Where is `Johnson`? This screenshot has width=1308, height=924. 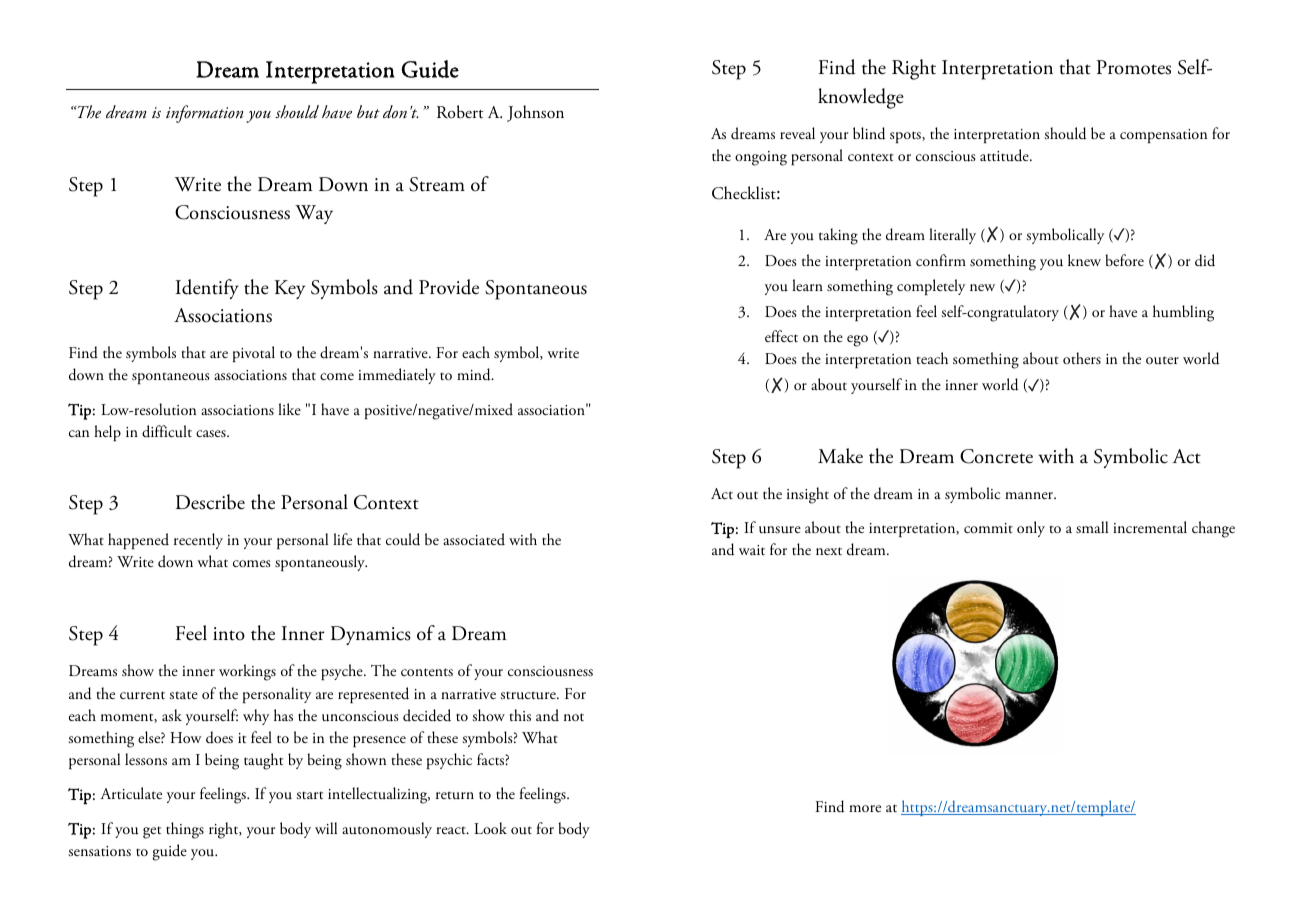 Johnson is located at coordinates (535, 113).
